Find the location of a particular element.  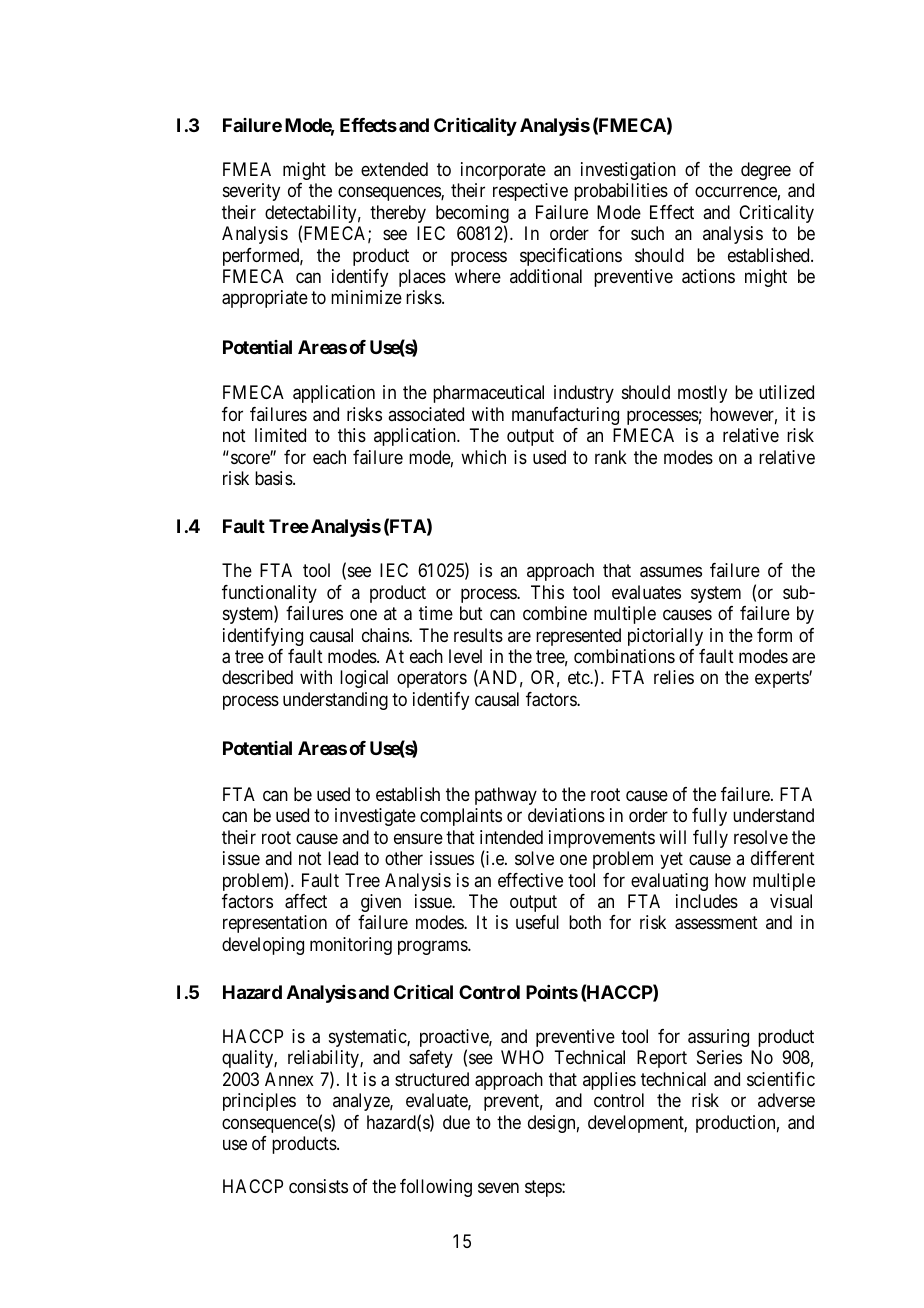

respective is located at coordinates (530, 192).
